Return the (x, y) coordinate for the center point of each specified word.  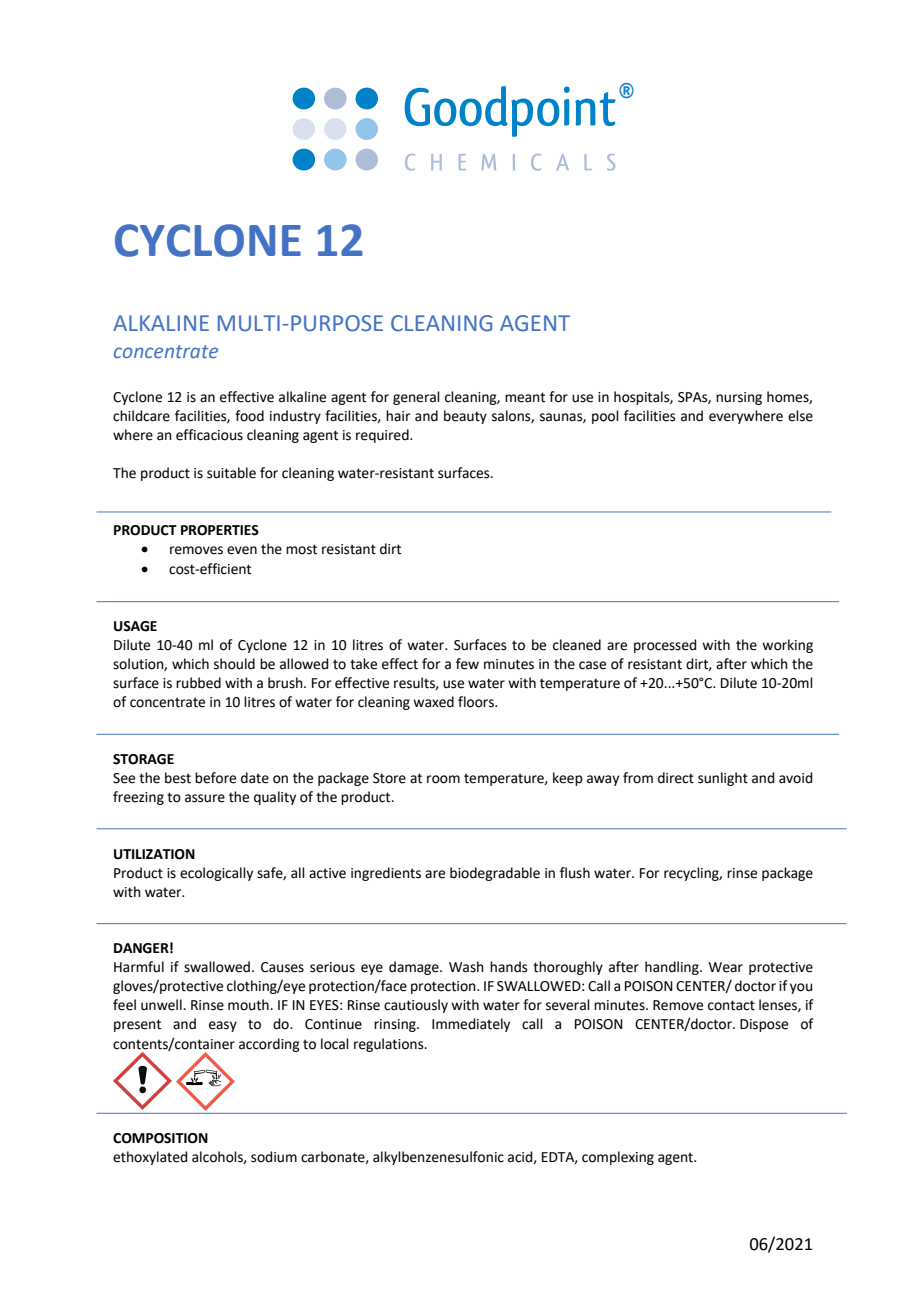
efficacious (209, 435)
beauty (465, 417)
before (215, 778)
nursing (739, 398)
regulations (390, 1045)
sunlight (723, 779)
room (443, 779)
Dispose (764, 1025)
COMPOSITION (160, 1138)
